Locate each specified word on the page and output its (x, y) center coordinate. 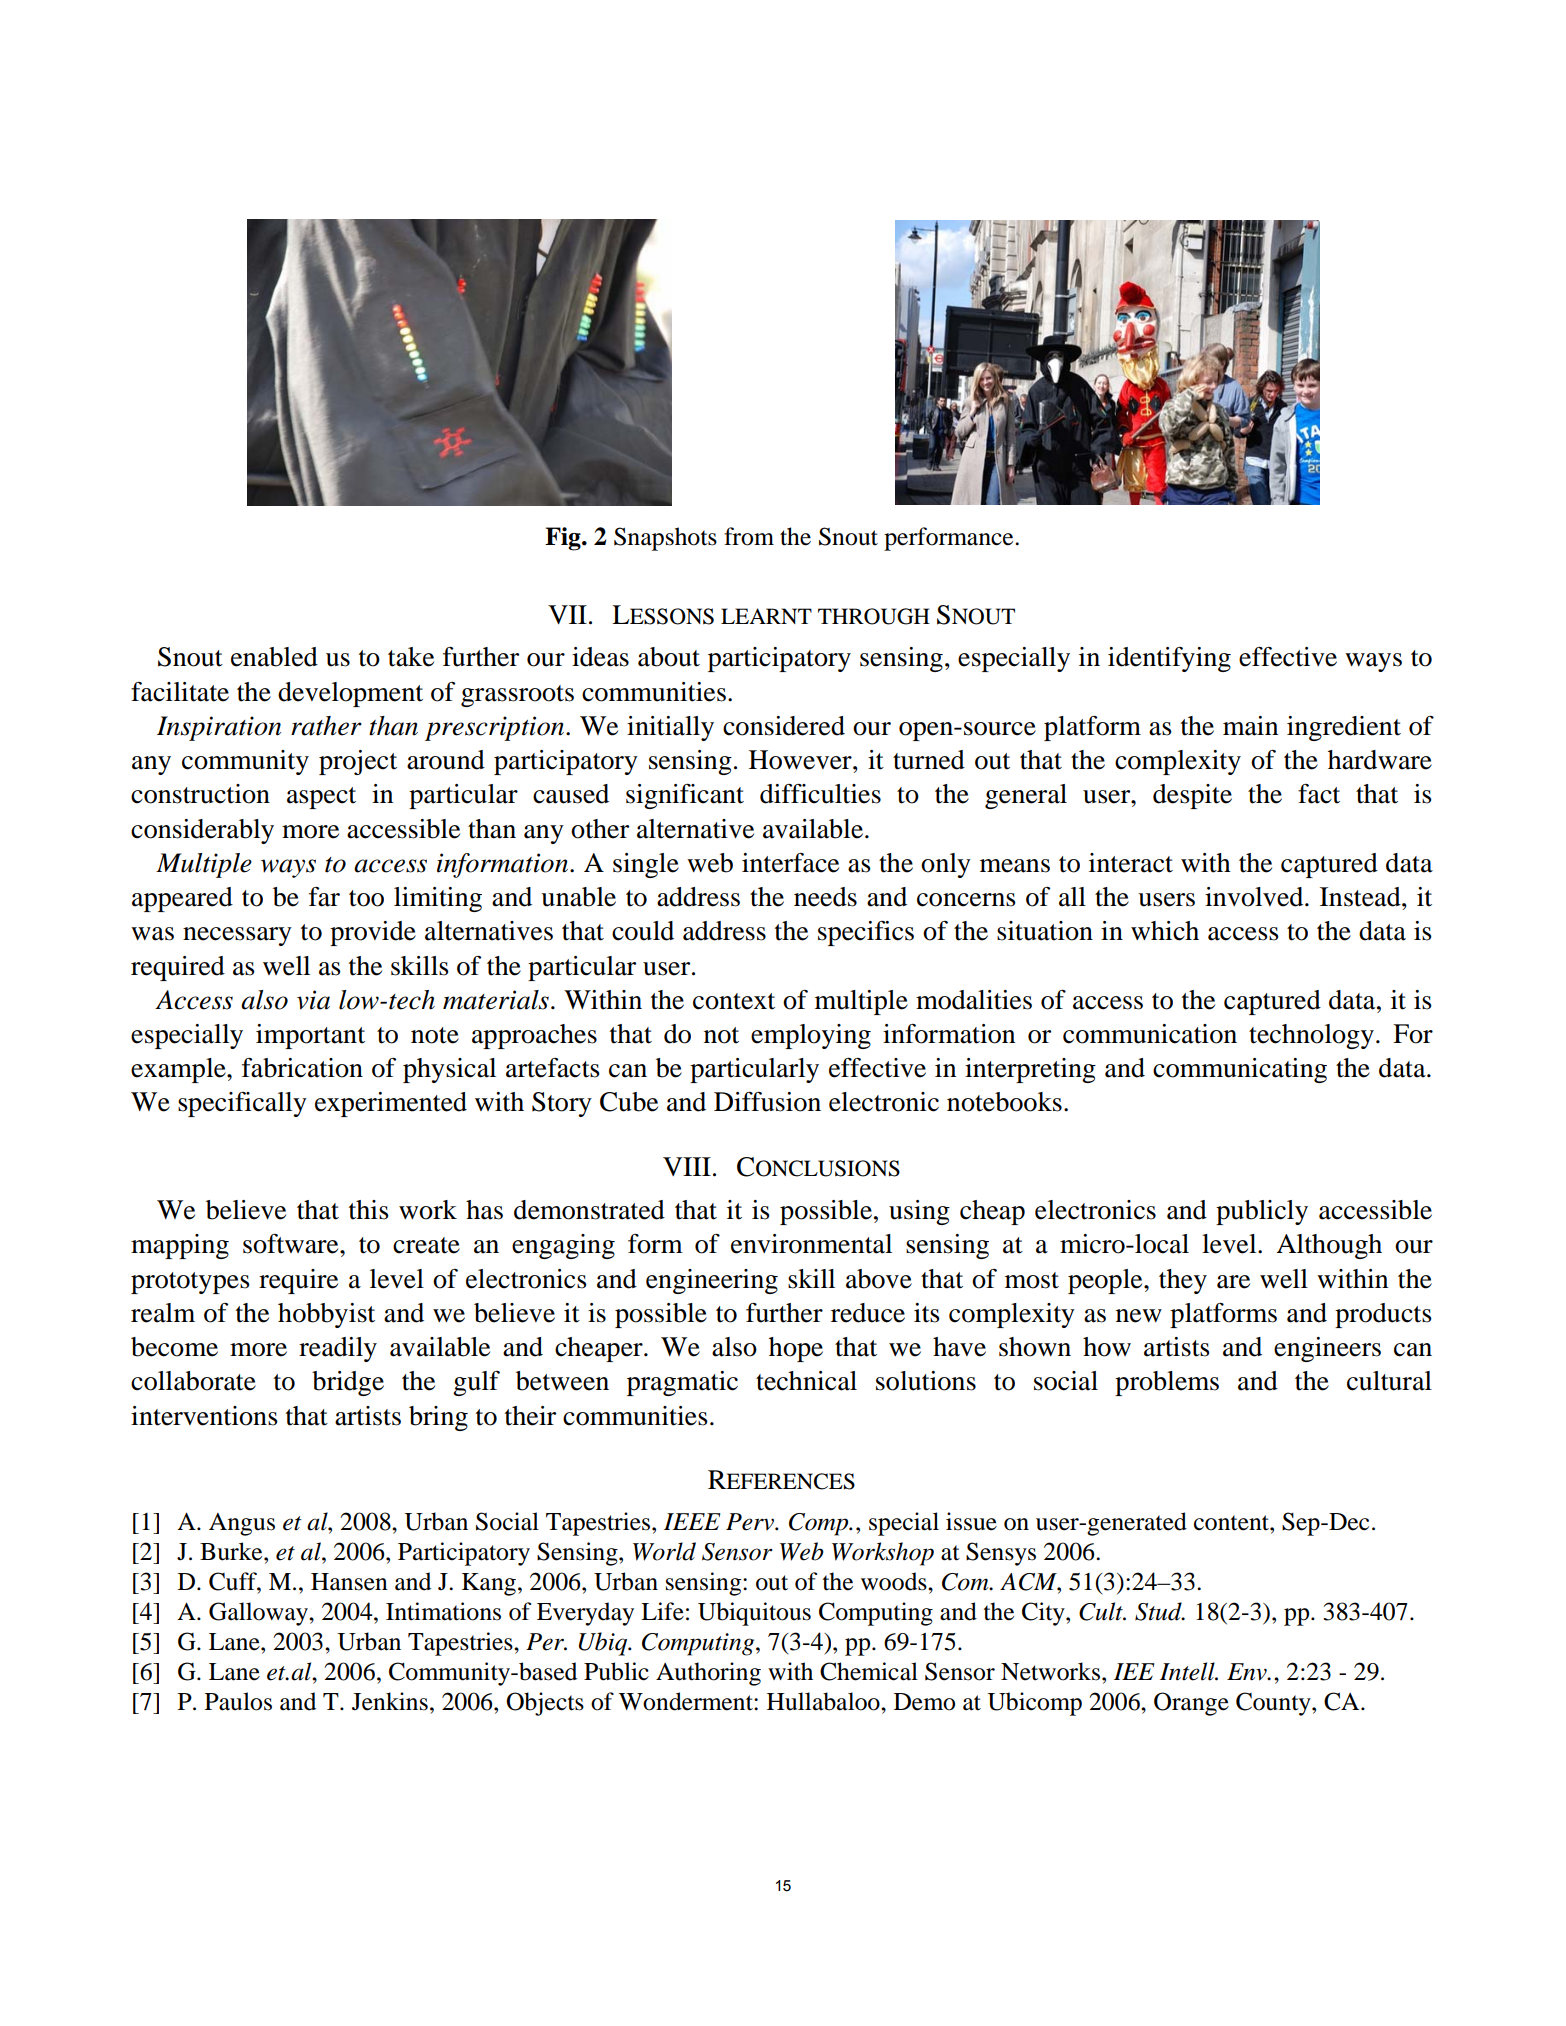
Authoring (708, 1674)
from (749, 536)
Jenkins (390, 1701)
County (1274, 1704)
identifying (1169, 659)
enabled (274, 657)
